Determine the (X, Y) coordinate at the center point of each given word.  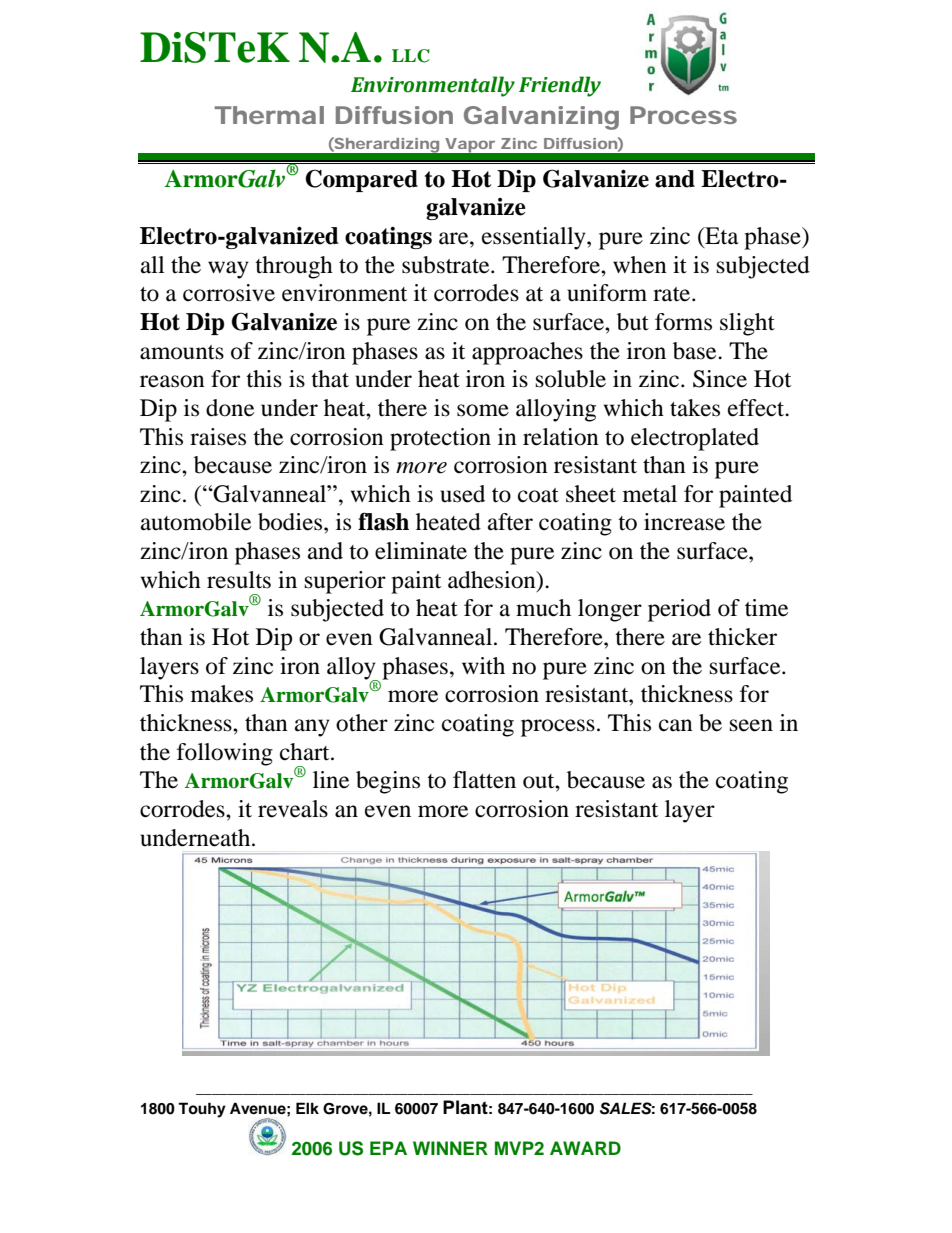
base (696, 351)
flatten (484, 780)
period (679, 610)
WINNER (450, 1148)
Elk (307, 1108)
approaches (527, 353)
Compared (361, 180)
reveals (293, 809)
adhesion (493, 581)
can (676, 725)
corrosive (229, 293)
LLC (411, 56)
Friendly (560, 86)
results (239, 580)
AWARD (585, 1148)
